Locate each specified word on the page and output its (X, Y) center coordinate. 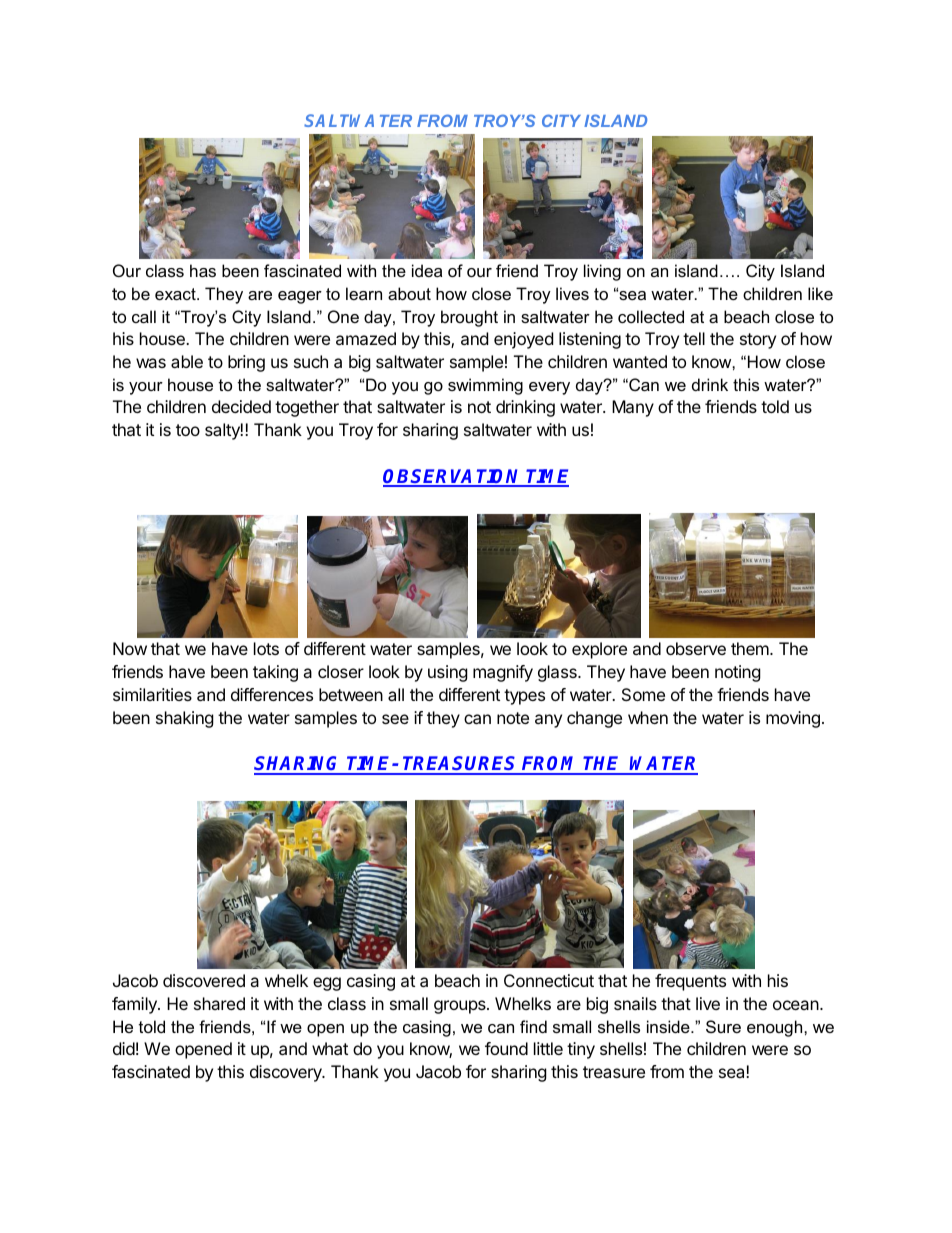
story (758, 341)
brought (469, 318)
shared (219, 1003)
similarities (152, 694)
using (448, 673)
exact (176, 294)
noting (738, 673)
